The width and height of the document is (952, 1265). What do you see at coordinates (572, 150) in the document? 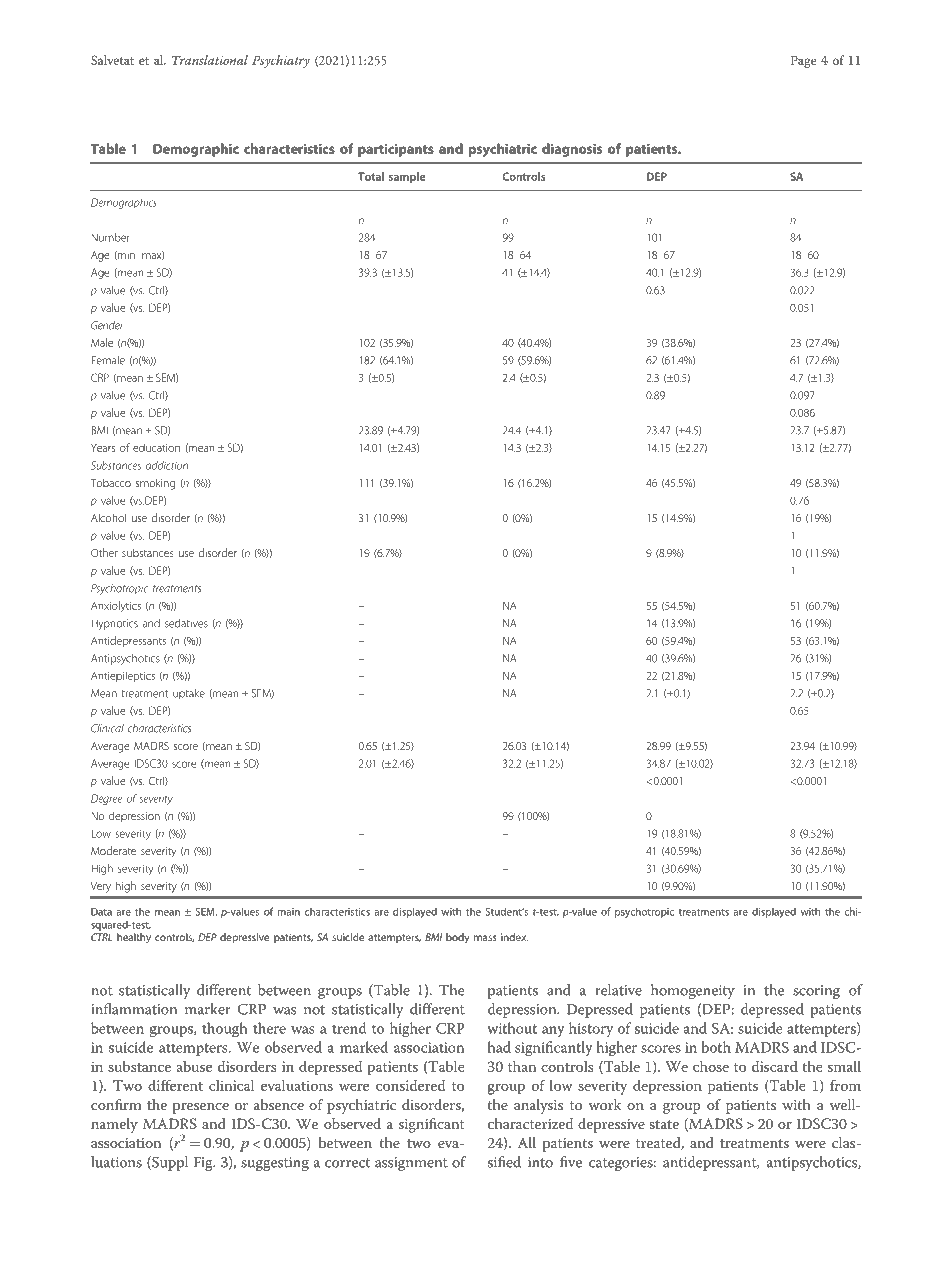
I see `diagnosis` at bounding box center [572, 150].
